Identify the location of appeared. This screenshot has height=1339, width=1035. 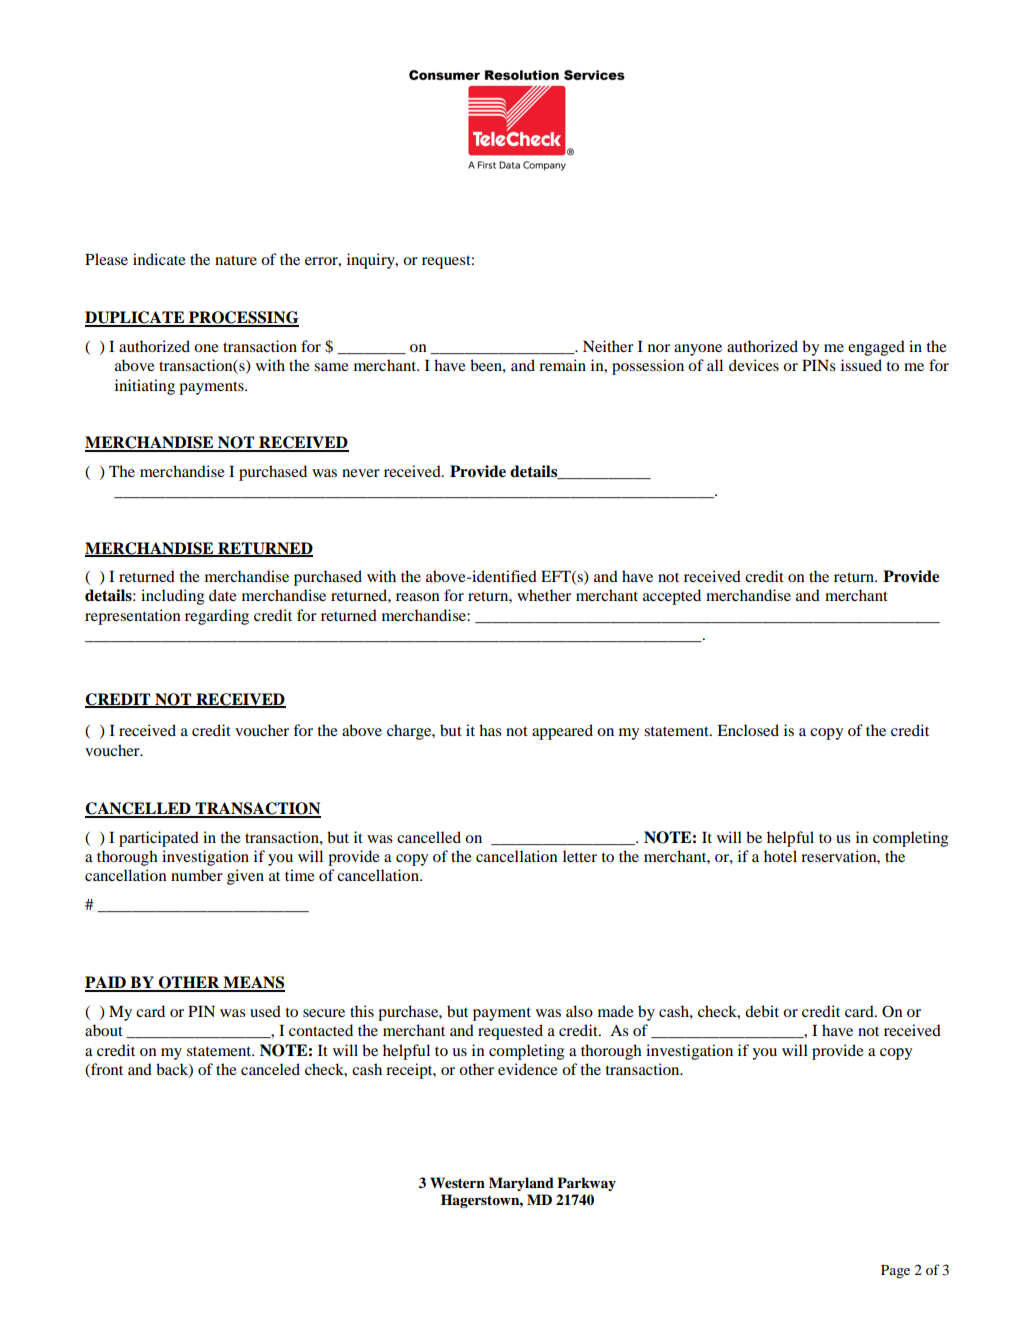
(562, 732).
